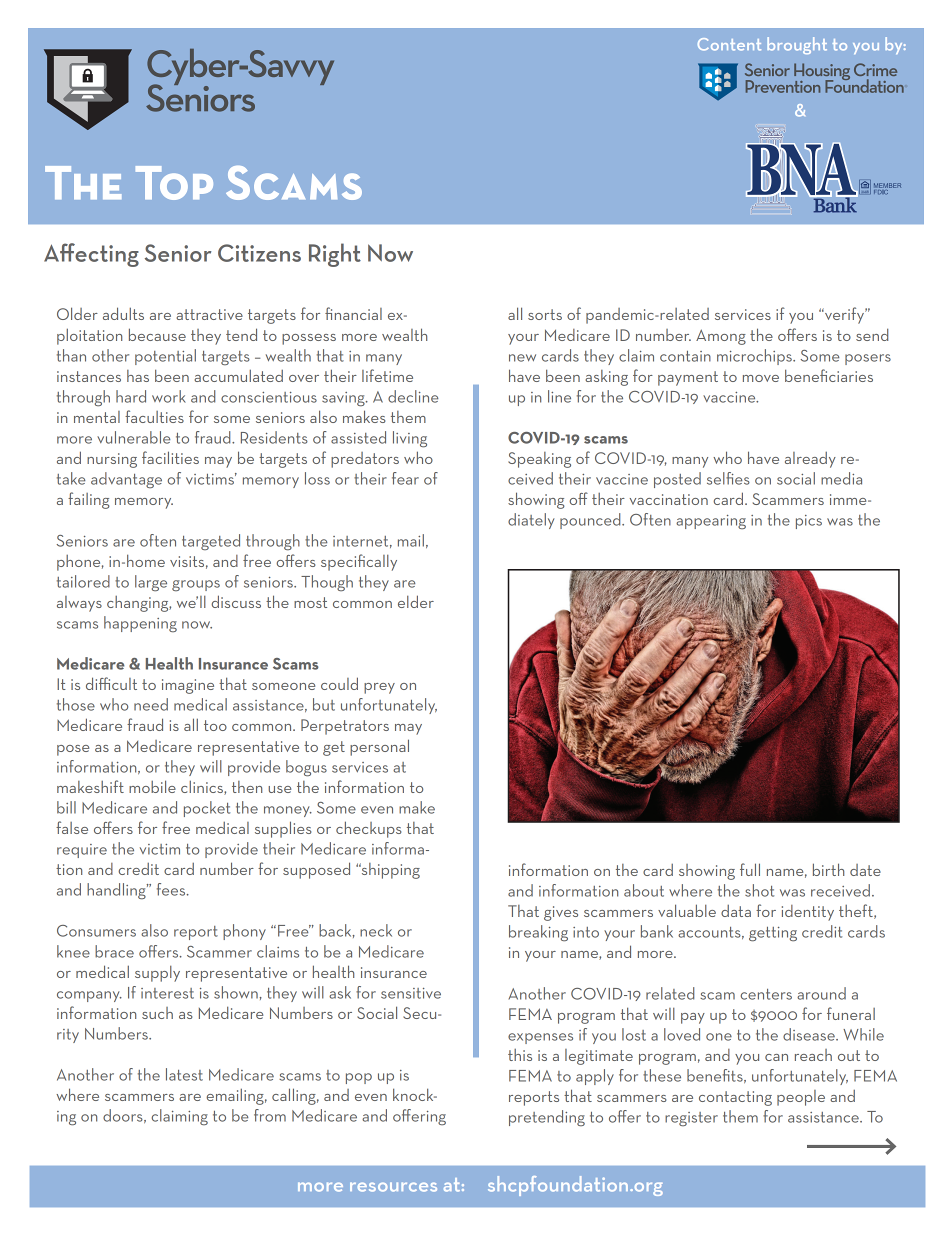 The height and width of the screenshot is (1233, 952). I want to click on shipping, so click(389, 871).
